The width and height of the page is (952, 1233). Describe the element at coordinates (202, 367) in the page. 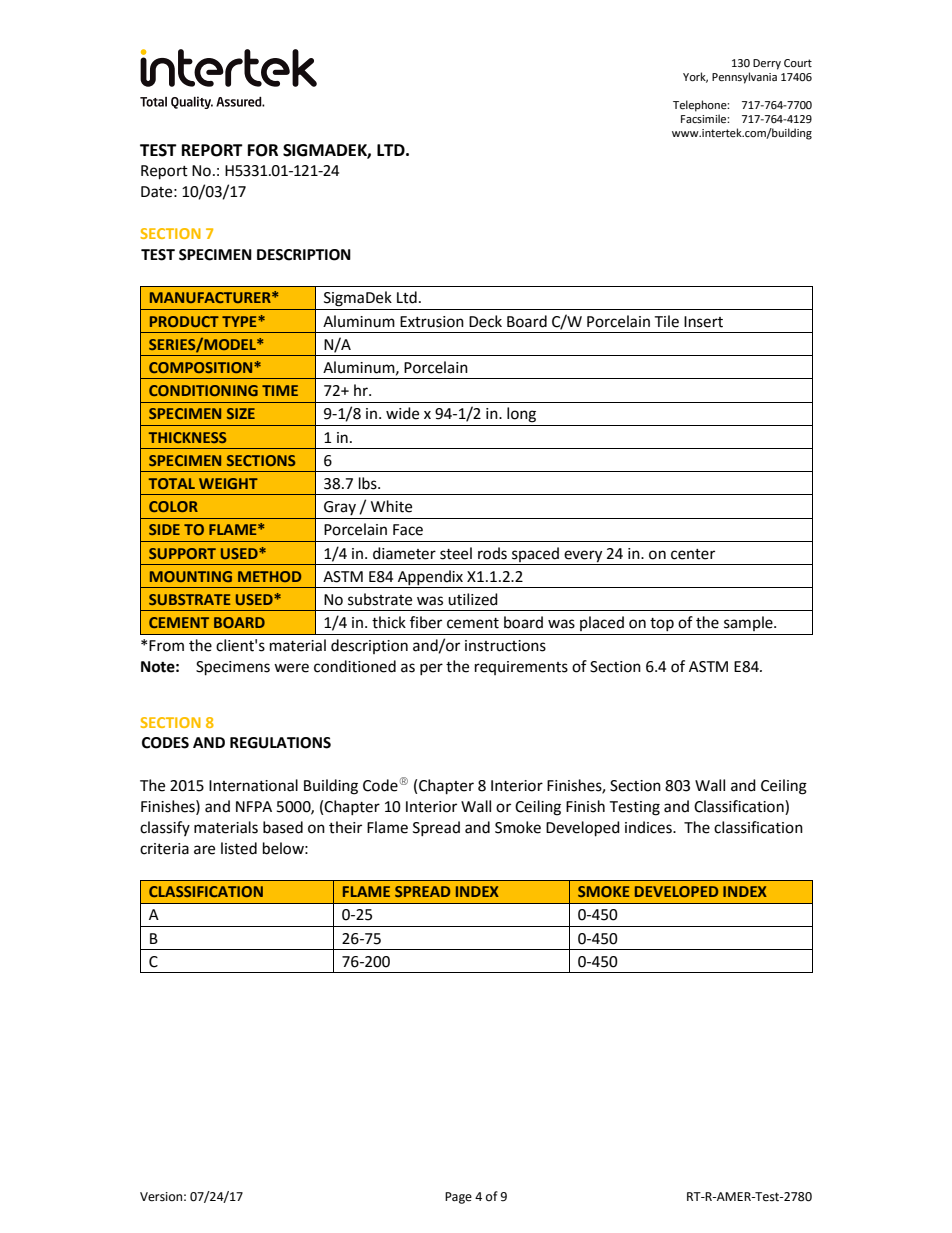

I see `COMPOSITION` at that location.
